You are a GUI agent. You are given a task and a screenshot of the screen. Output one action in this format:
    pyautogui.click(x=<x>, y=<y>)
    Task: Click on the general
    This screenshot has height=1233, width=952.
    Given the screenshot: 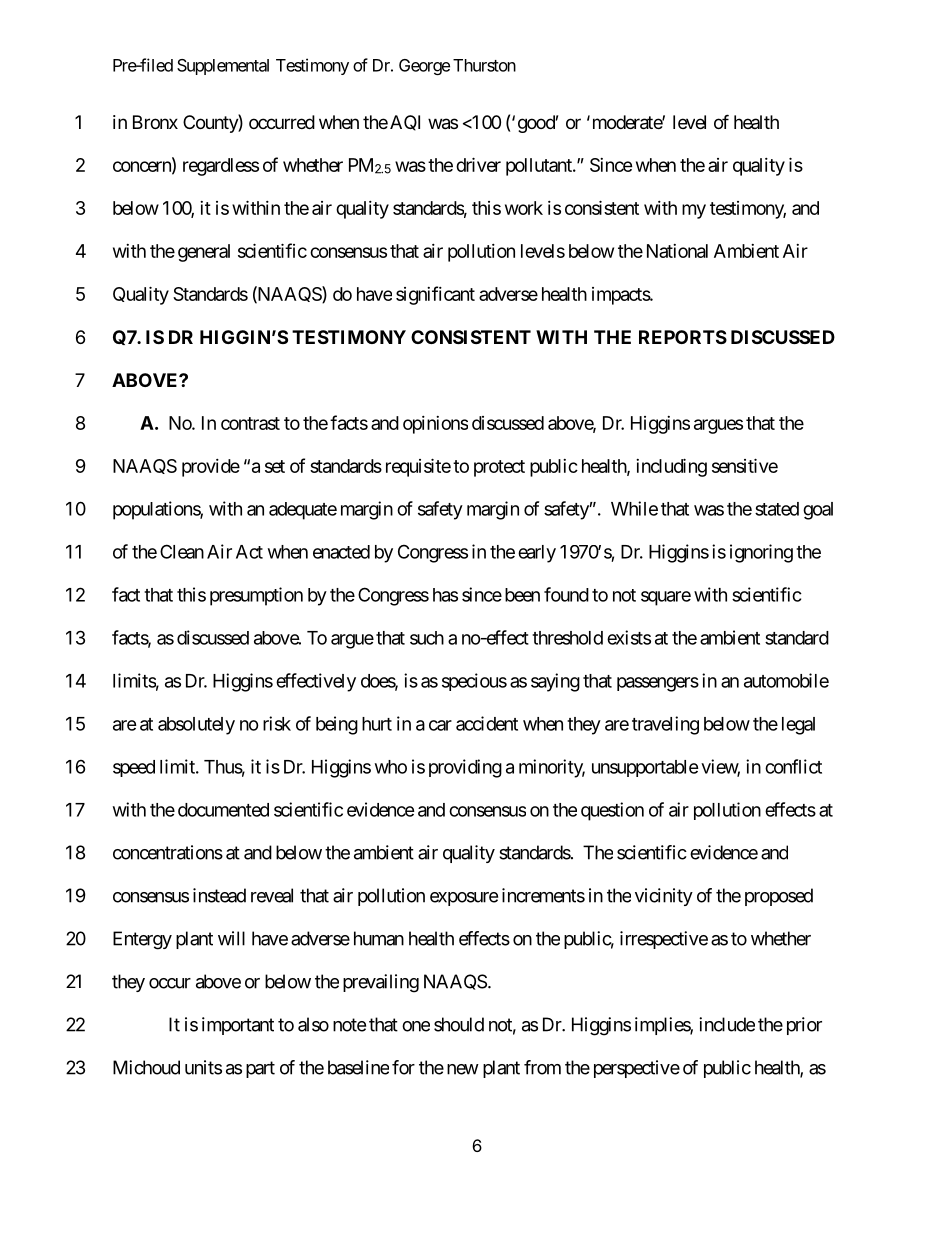 What is the action you would take?
    pyautogui.click(x=204, y=253)
